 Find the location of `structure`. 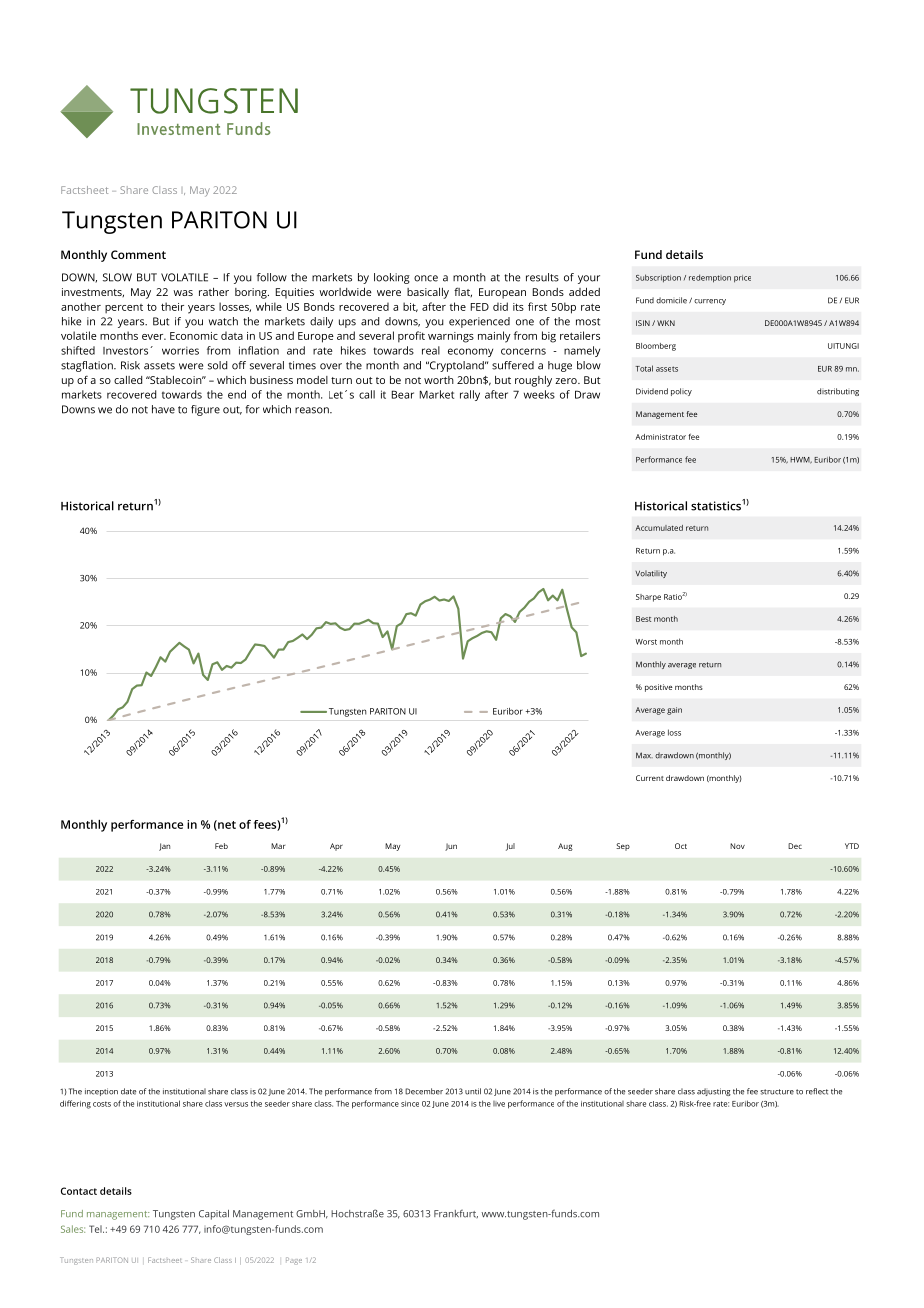

structure is located at coordinates (777, 1092).
